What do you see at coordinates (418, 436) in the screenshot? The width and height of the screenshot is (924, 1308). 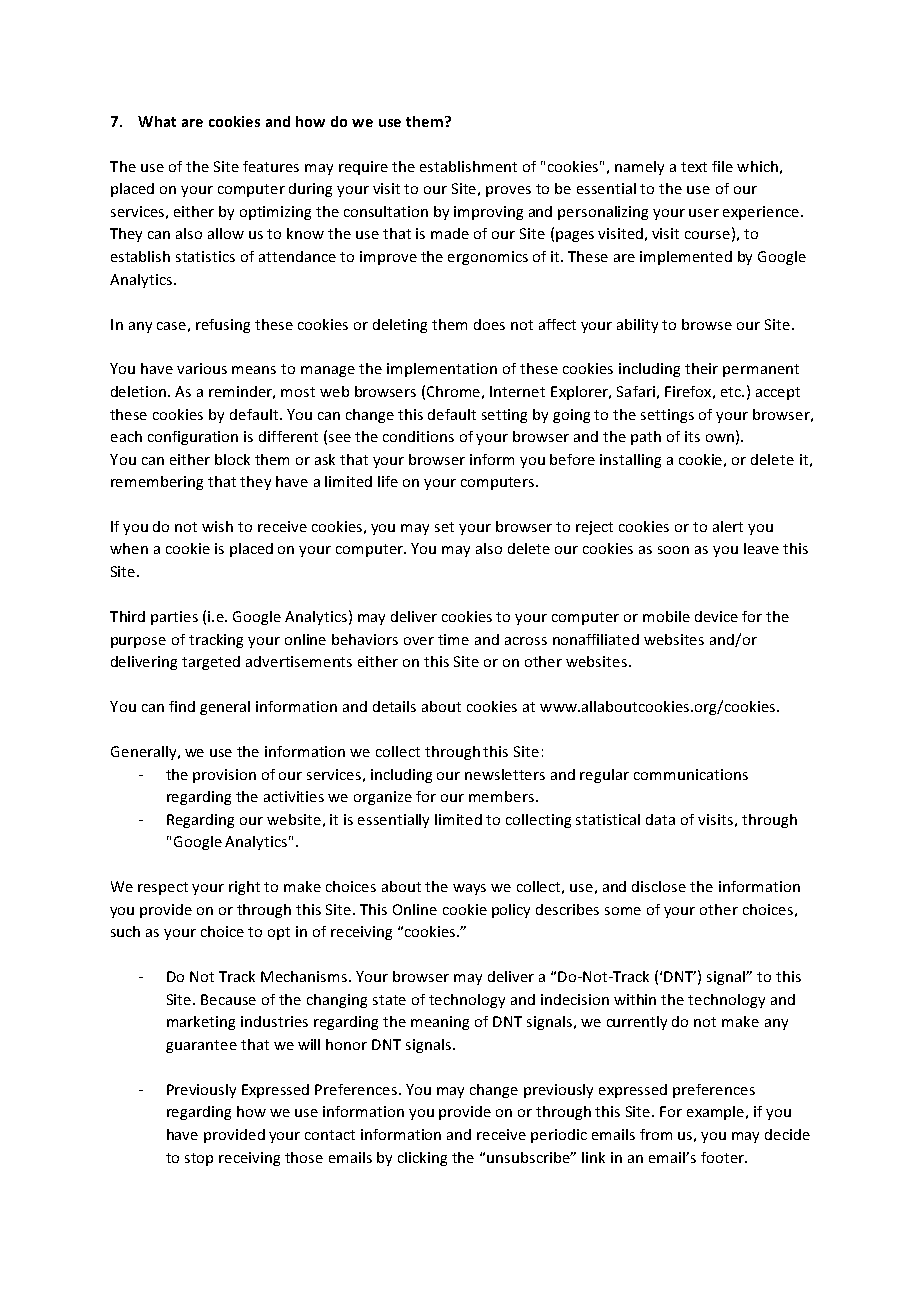 I see `conditions` at bounding box center [418, 436].
